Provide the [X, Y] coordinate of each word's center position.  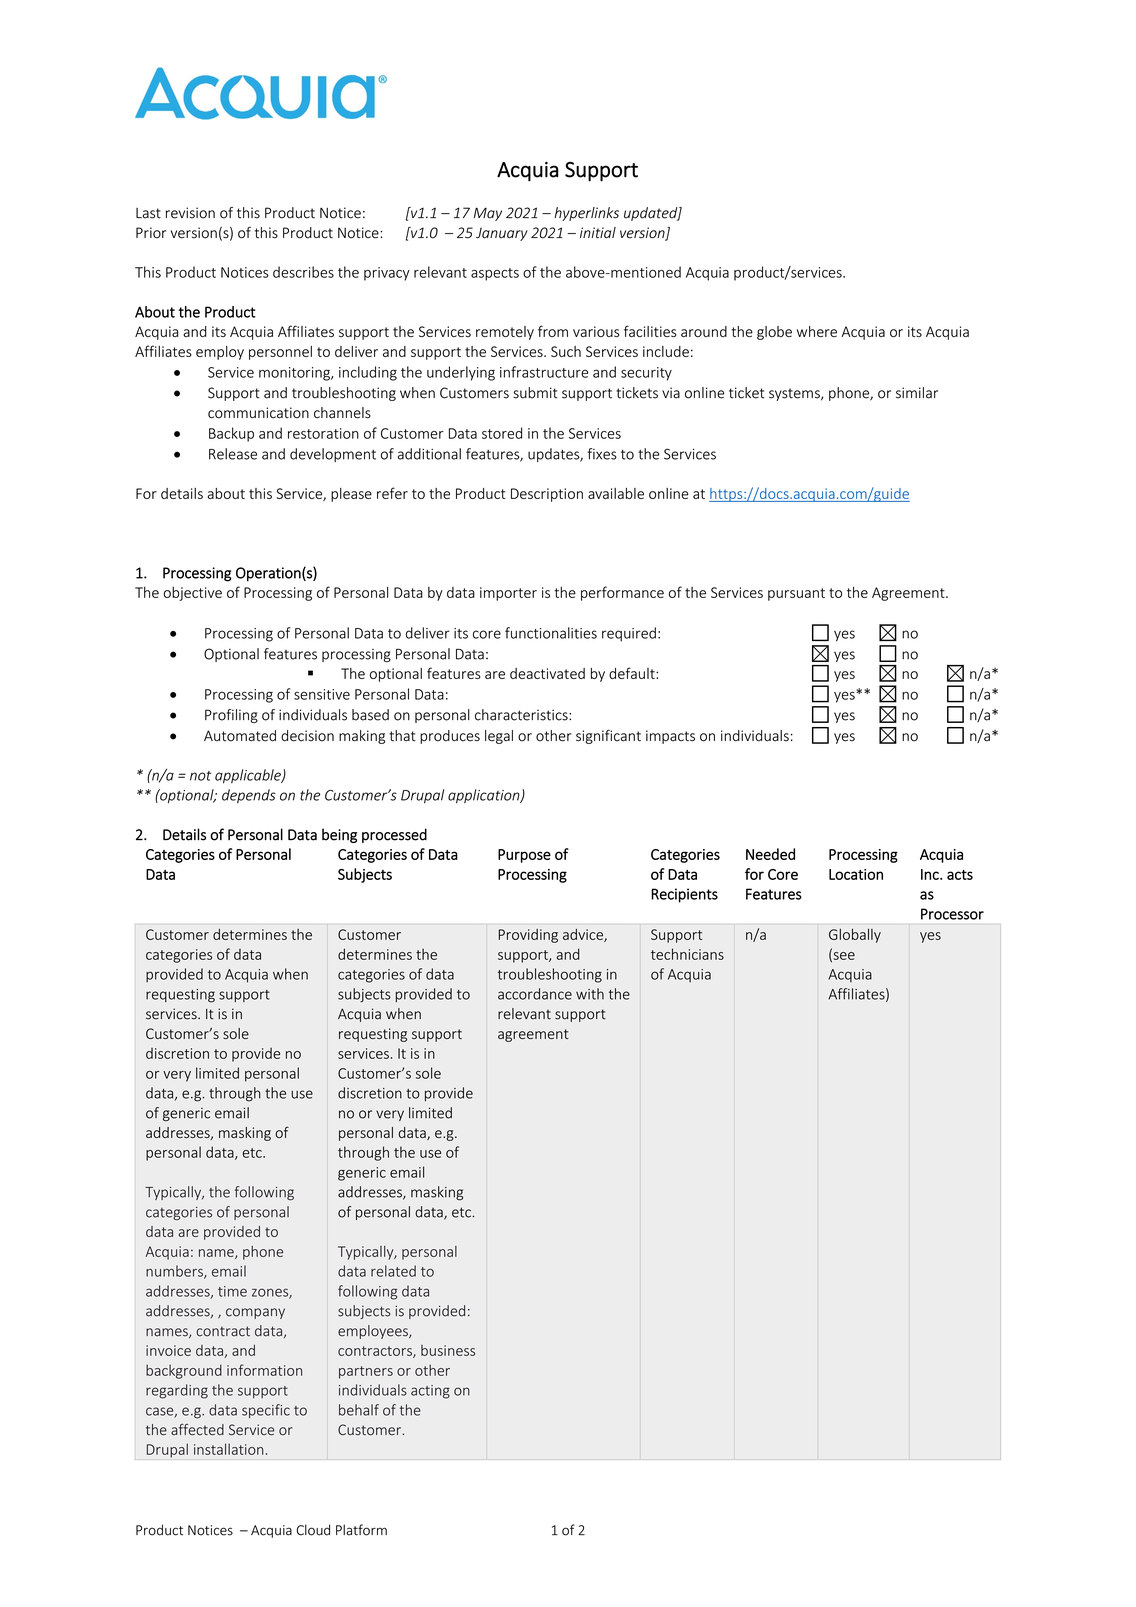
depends [249, 796]
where [817, 331]
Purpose [524, 856]
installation [229, 1449]
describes [303, 272]
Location [856, 874]
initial [598, 233]
